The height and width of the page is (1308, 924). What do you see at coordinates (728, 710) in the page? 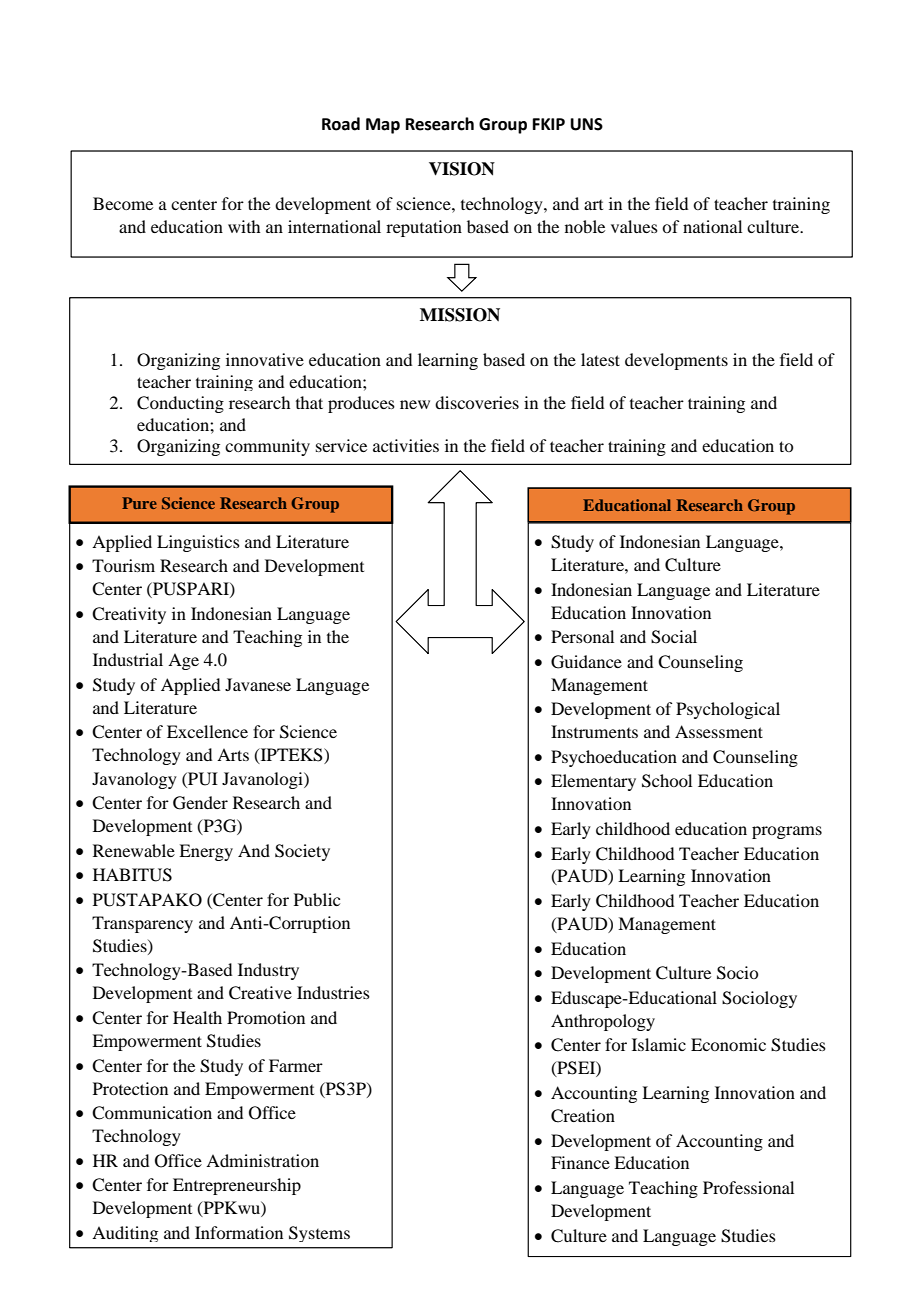
I see `Psychological` at bounding box center [728, 710].
